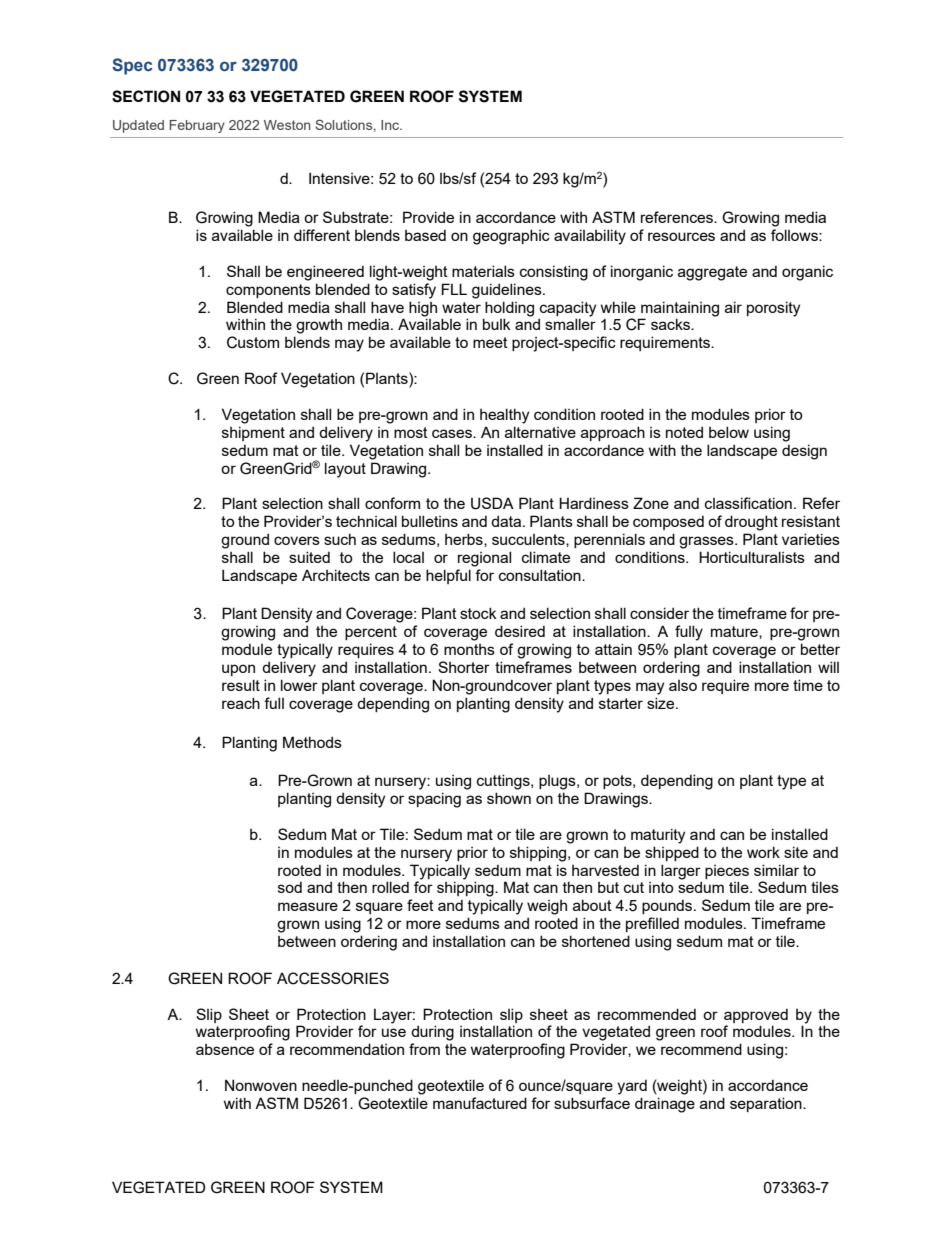 This document has width=952, height=1233. I want to click on absence, so click(225, 1049).
